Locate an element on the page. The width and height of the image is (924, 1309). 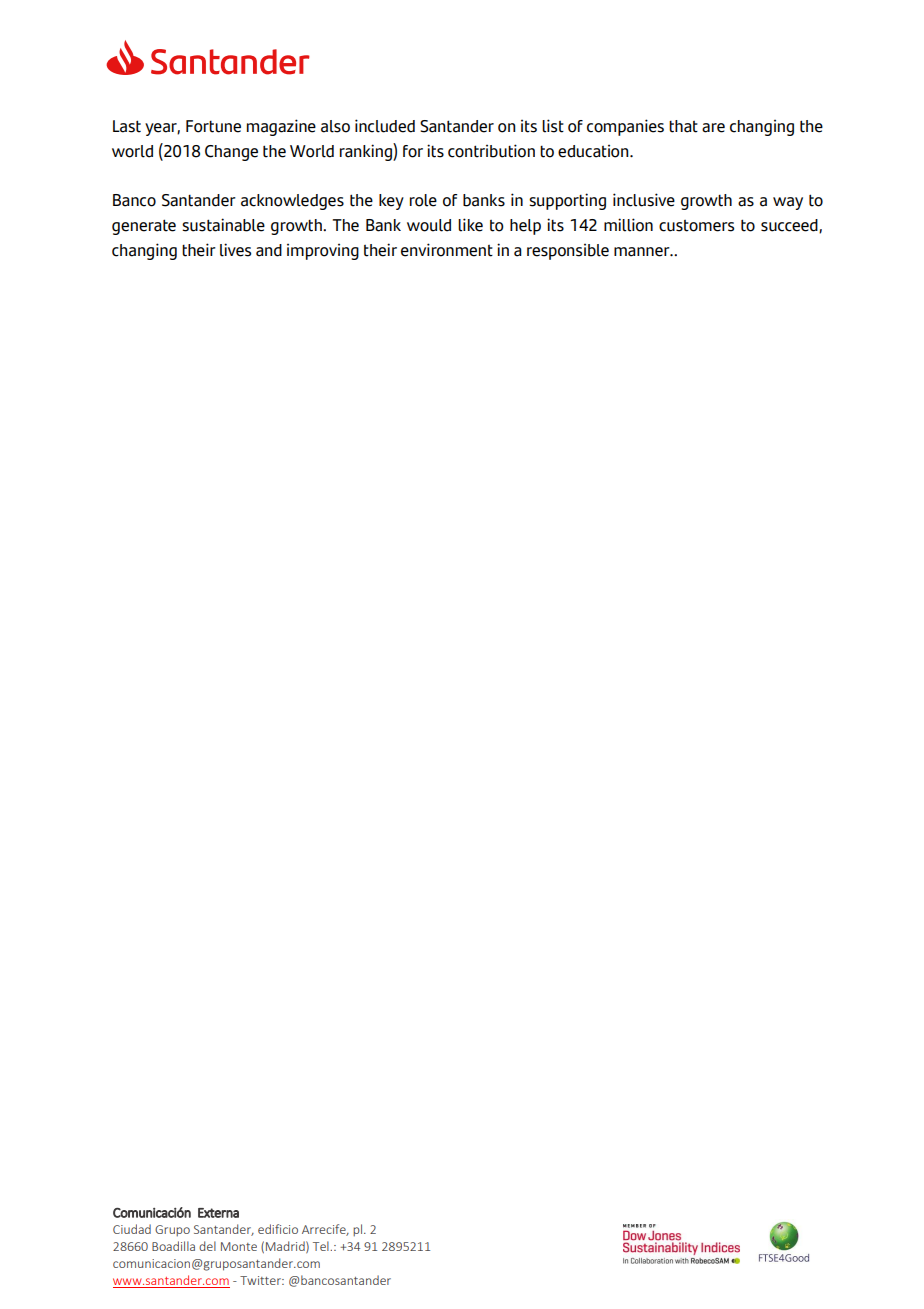
Twitter is located at coordinates (261, 1280).
